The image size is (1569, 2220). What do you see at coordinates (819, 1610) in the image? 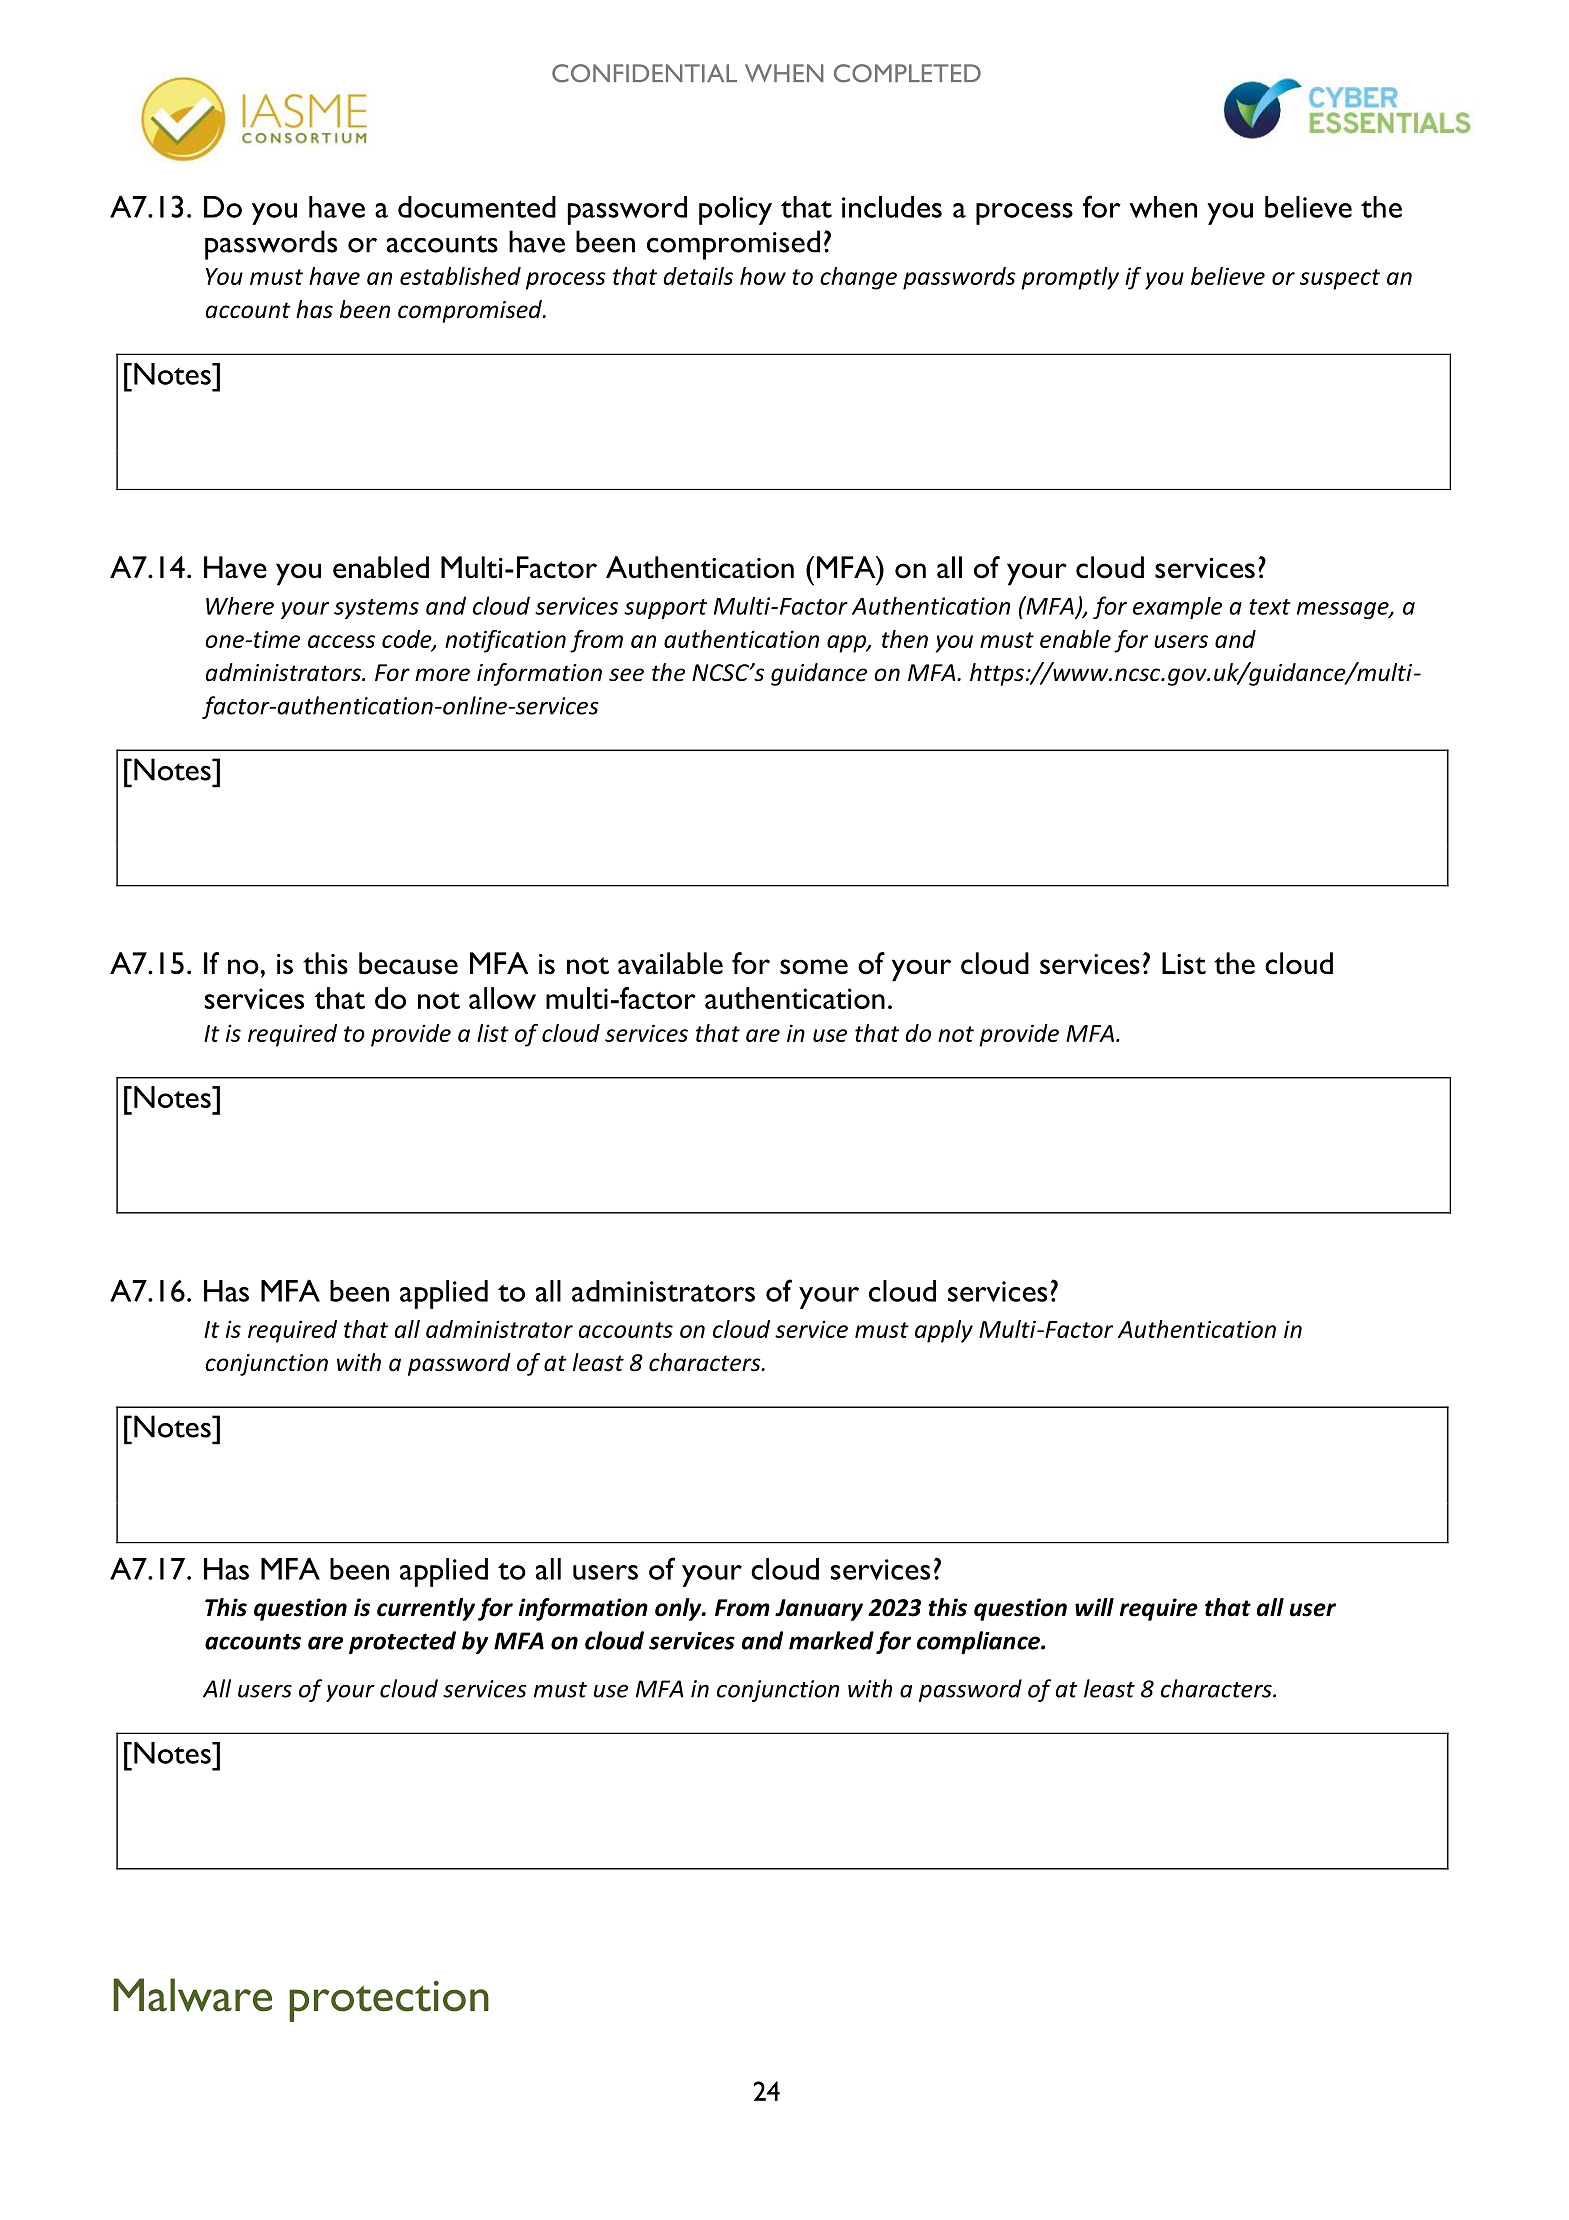
I see `January` at bounding box center [819, 1610].
